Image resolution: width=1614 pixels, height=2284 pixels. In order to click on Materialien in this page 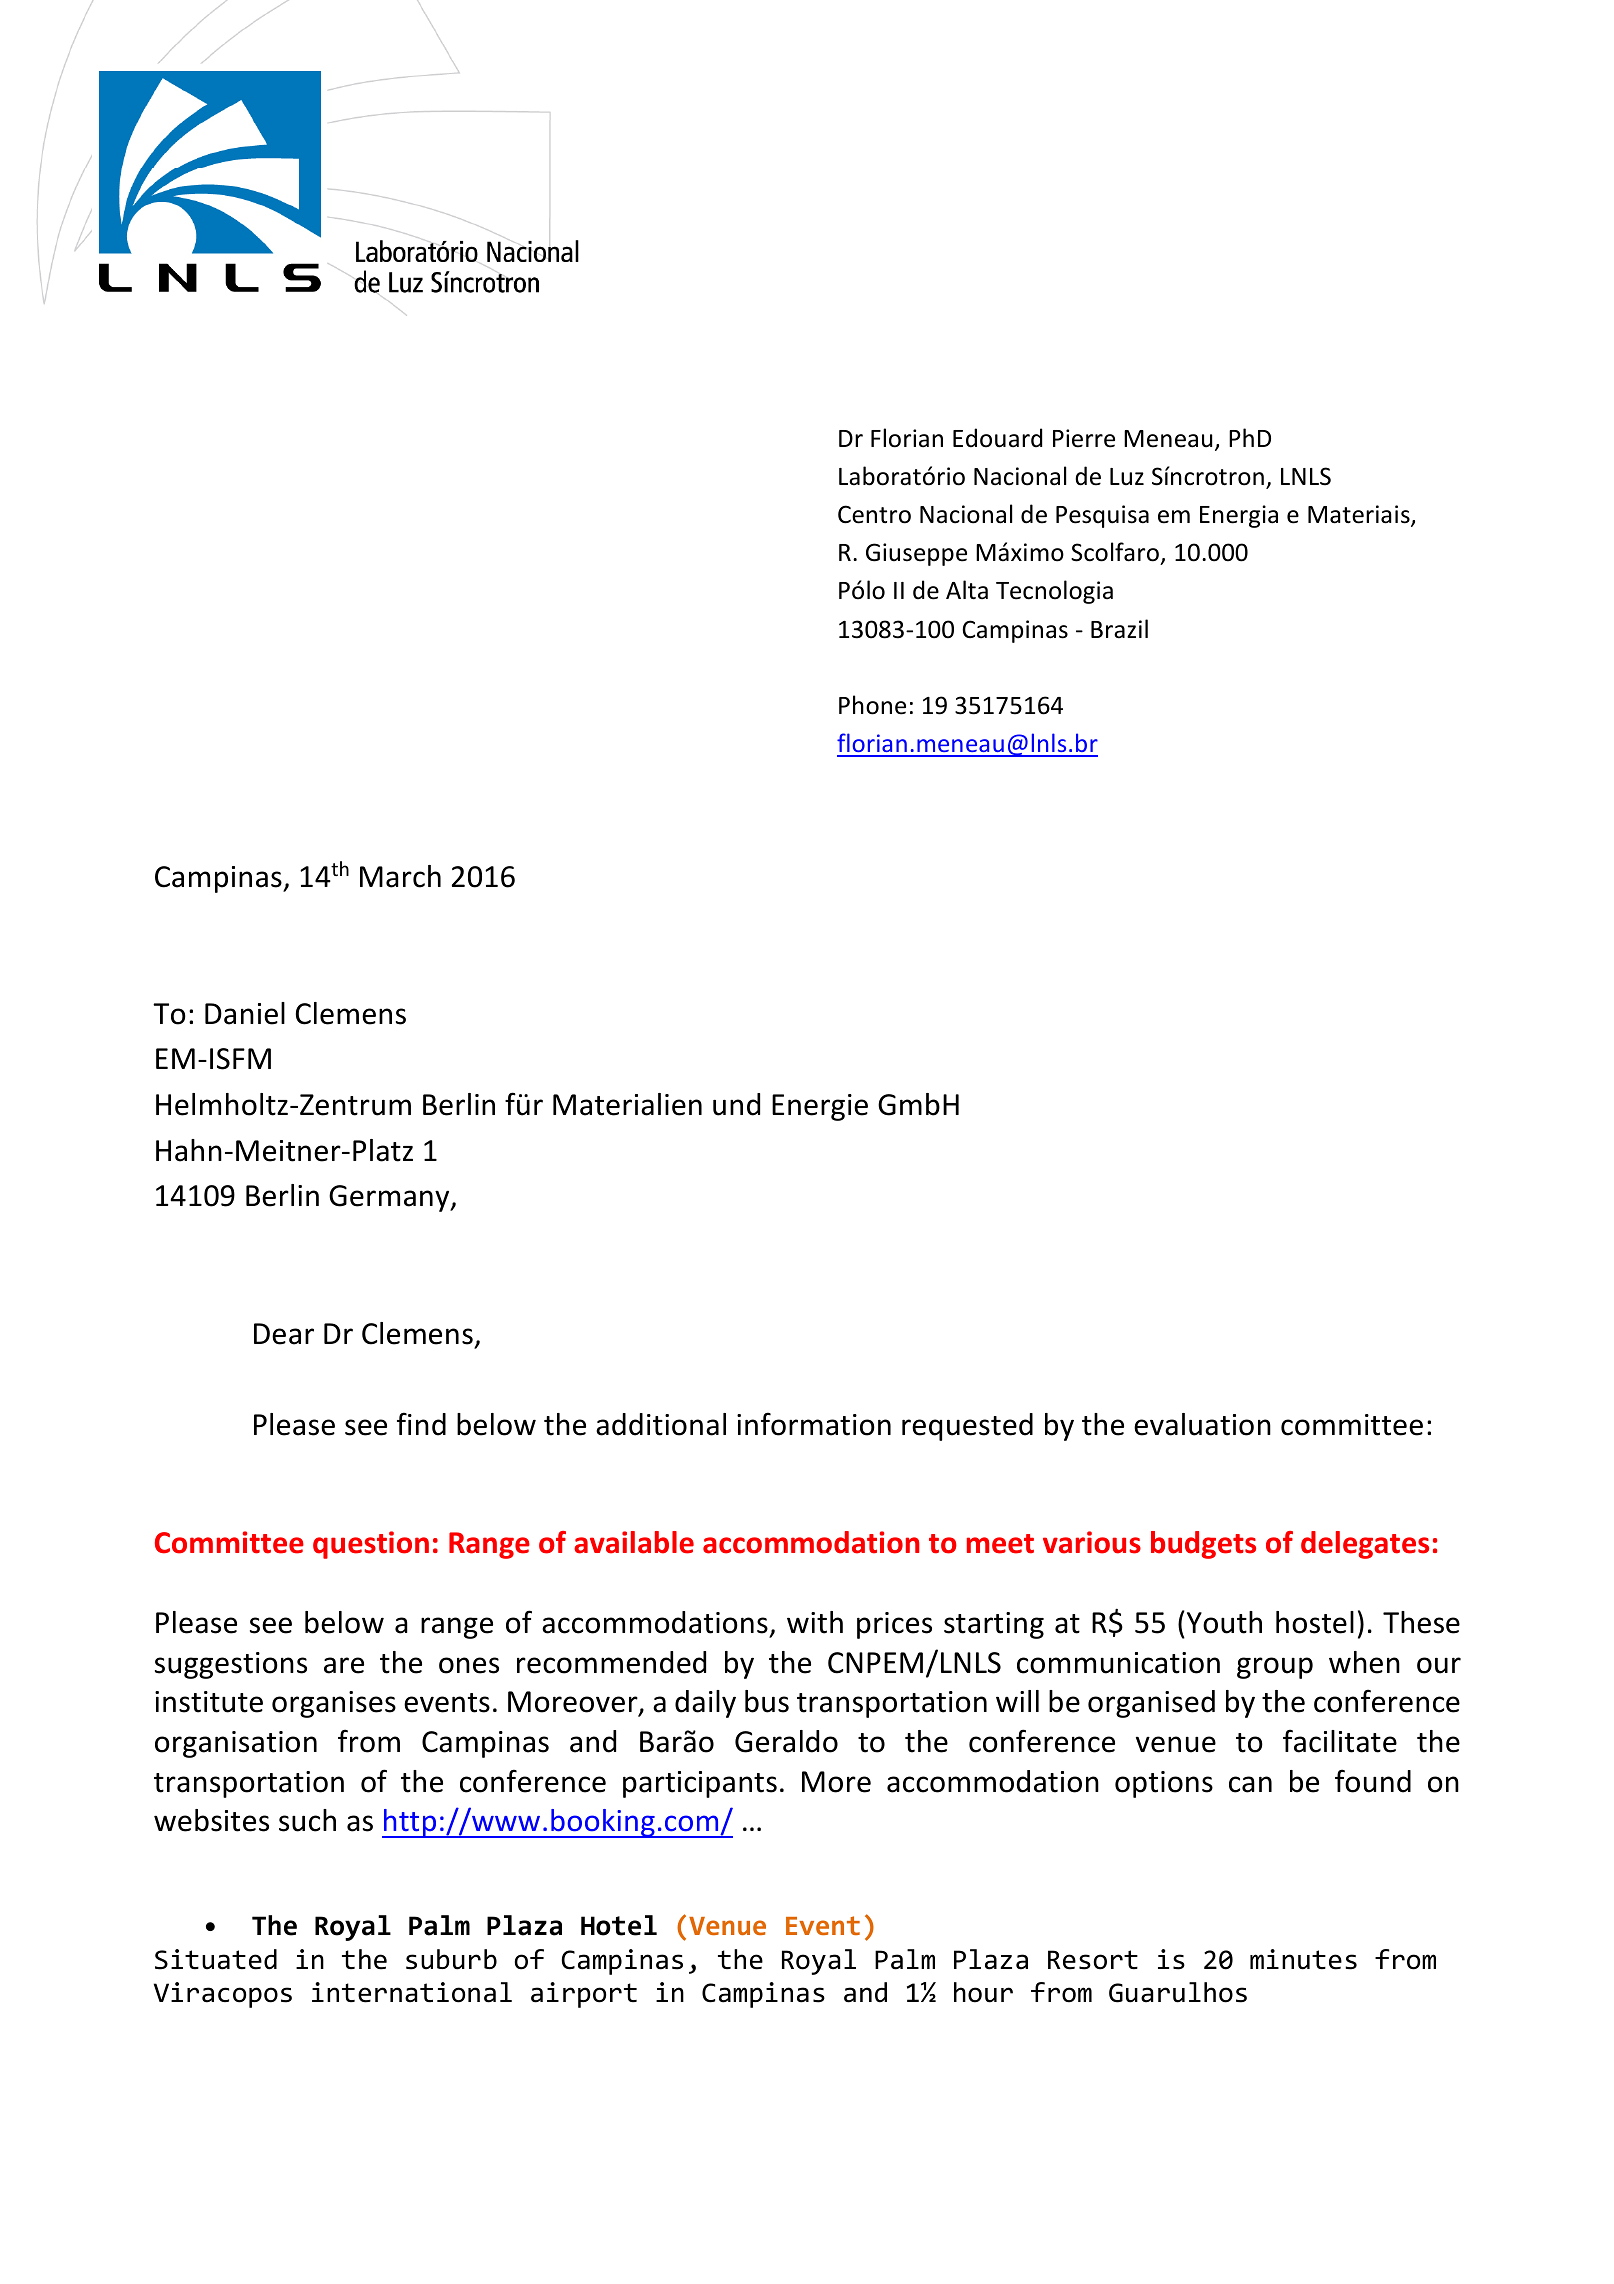, I will do `click(627, 1104)`.
